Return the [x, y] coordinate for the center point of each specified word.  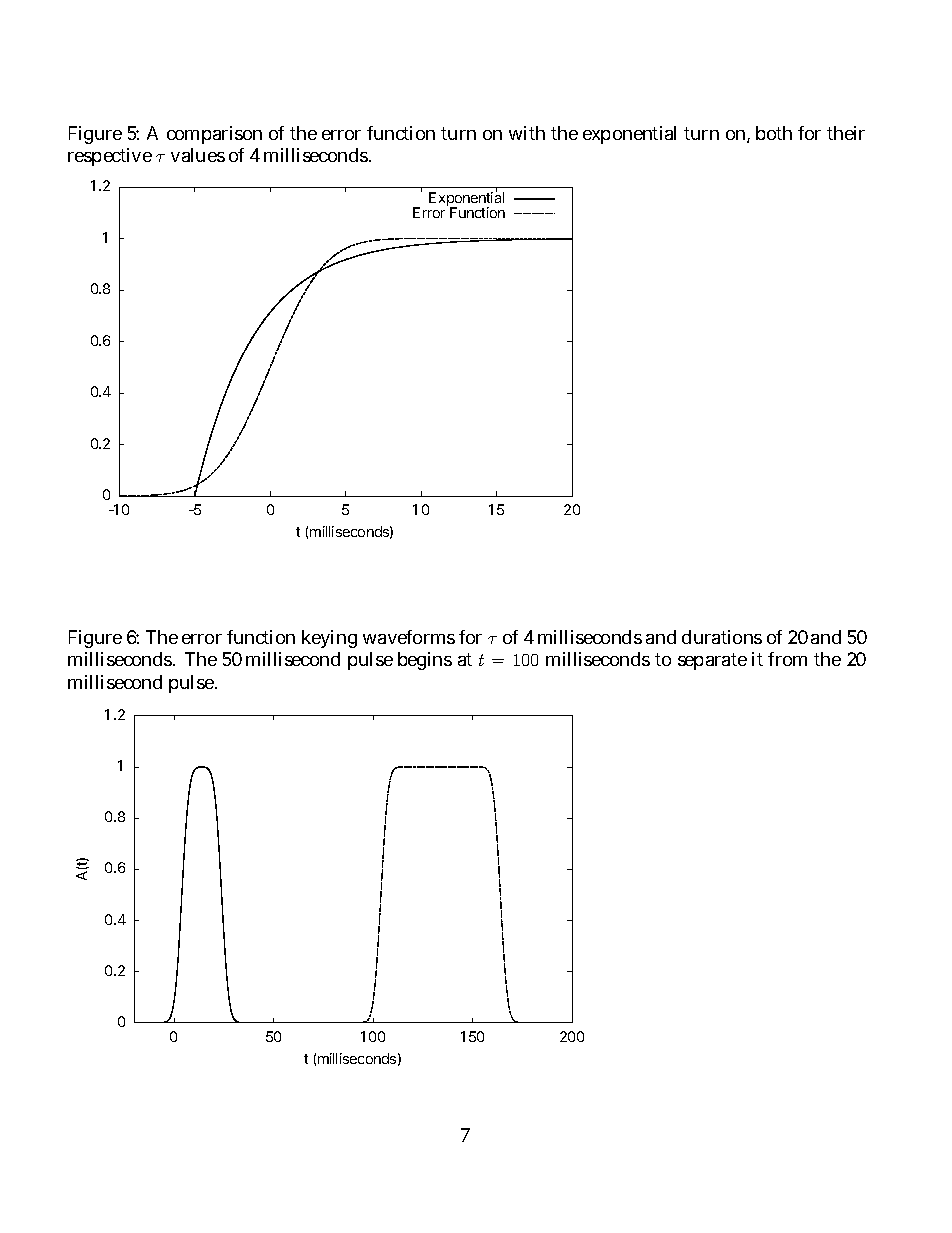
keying [329, 639]
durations [722, 637]
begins [425, 661]
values [198, 155]
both [774, 133]
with [527, 133]
